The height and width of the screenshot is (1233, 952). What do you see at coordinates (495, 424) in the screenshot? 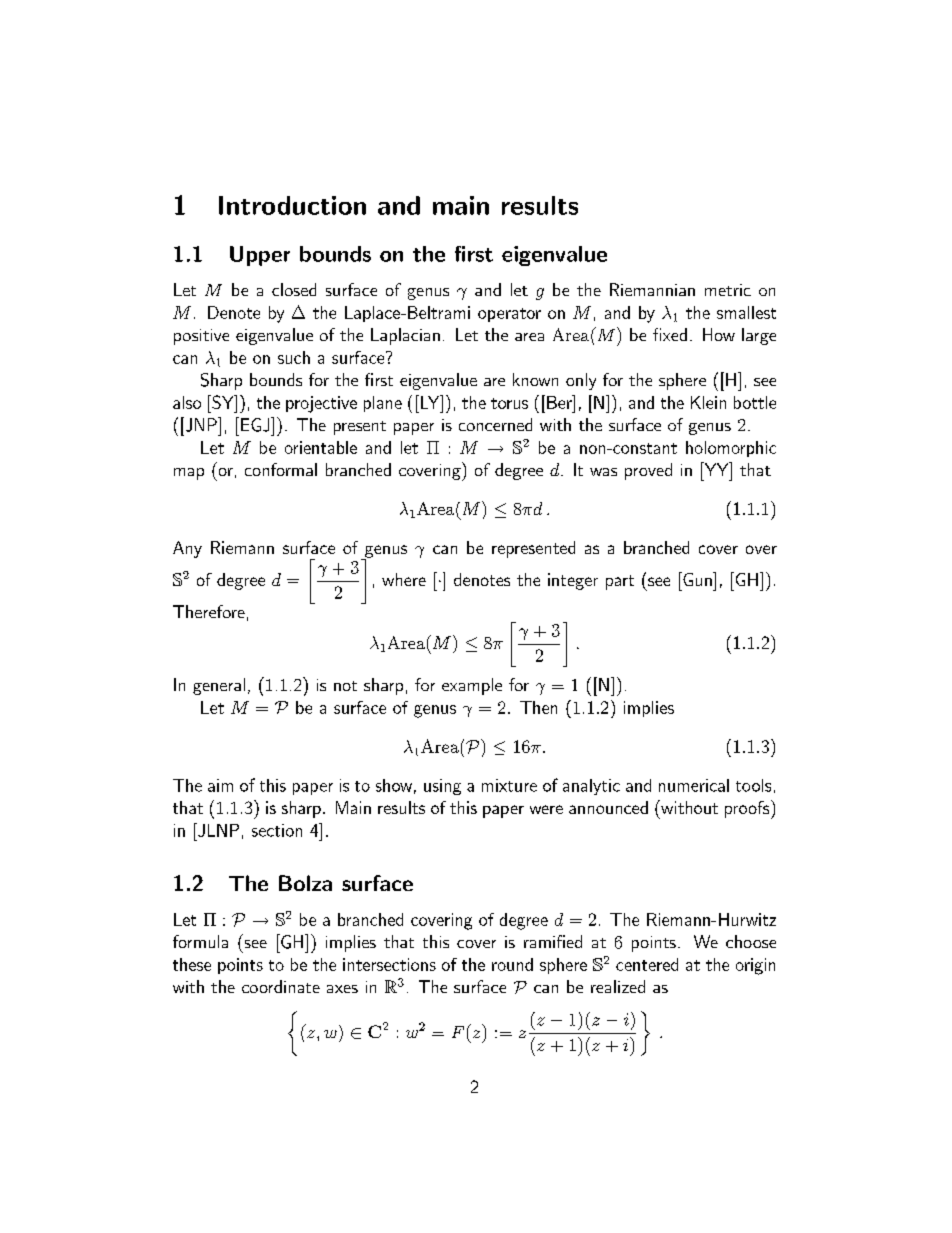
I see `concerned` at bounding box center [495, 424].
